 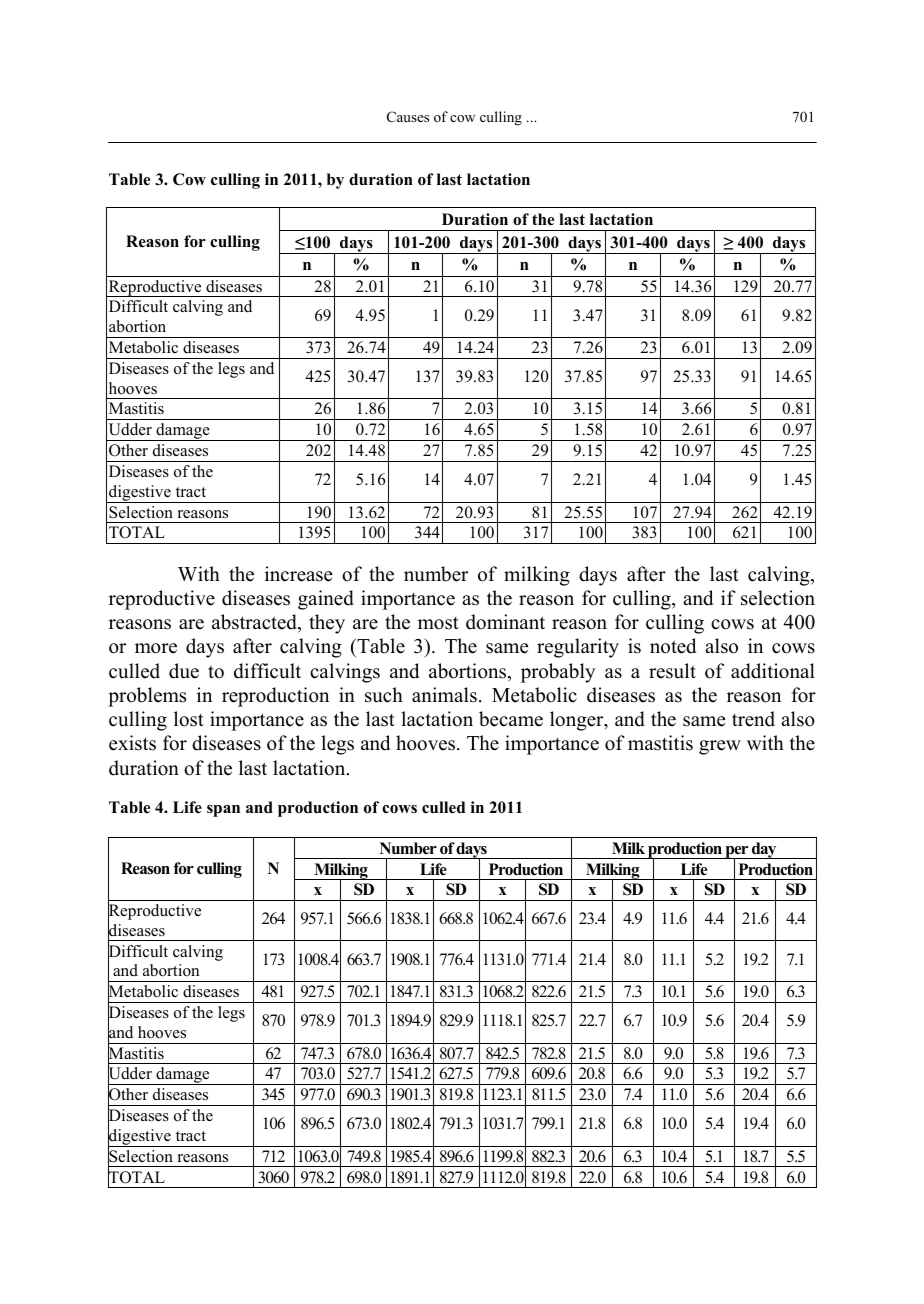 What do you see at coordinates (438, 623) in the document?
I see `most` at bounding box center [438, 623].
